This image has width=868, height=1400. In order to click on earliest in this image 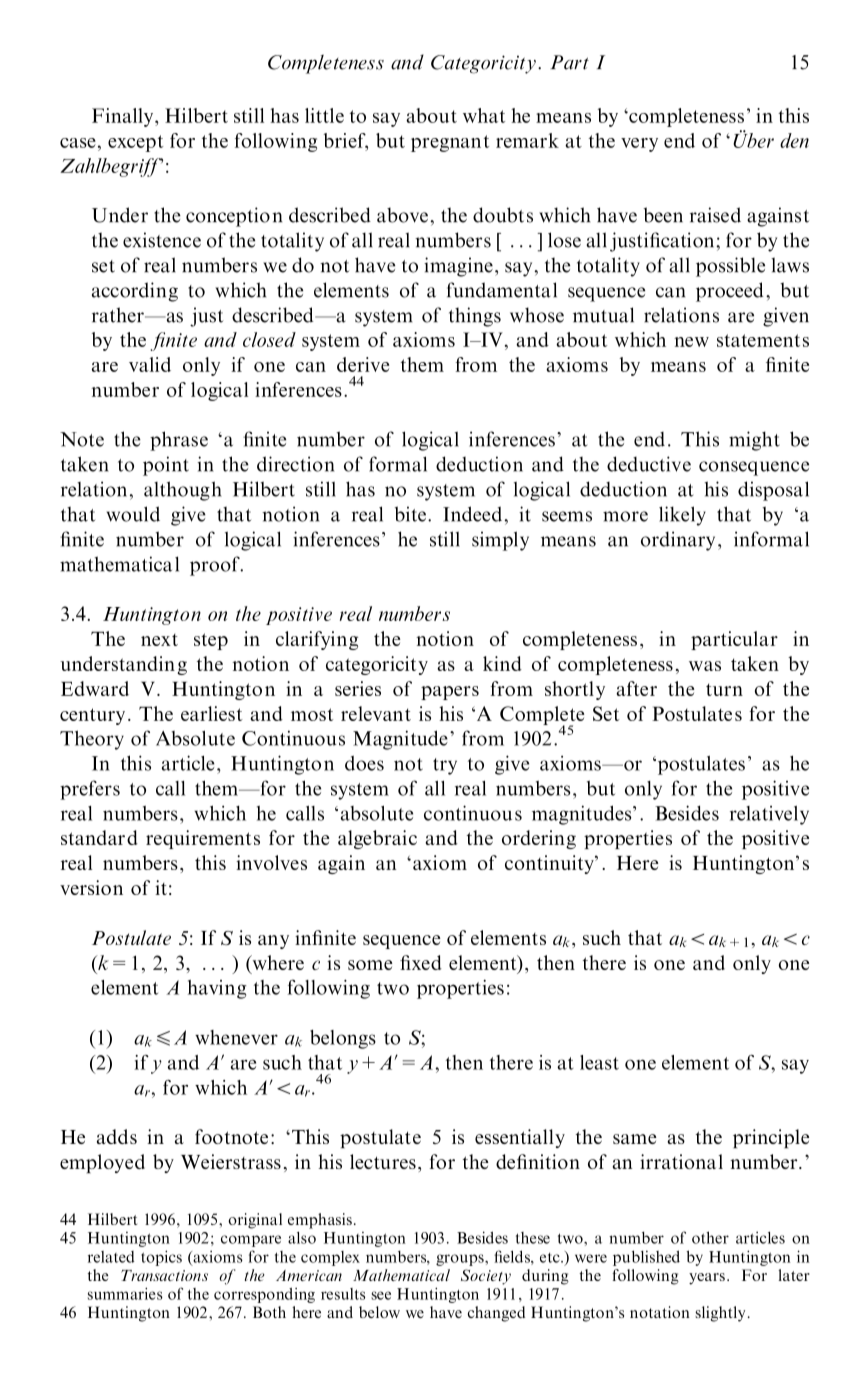, I will do `click(212, 713)`.
